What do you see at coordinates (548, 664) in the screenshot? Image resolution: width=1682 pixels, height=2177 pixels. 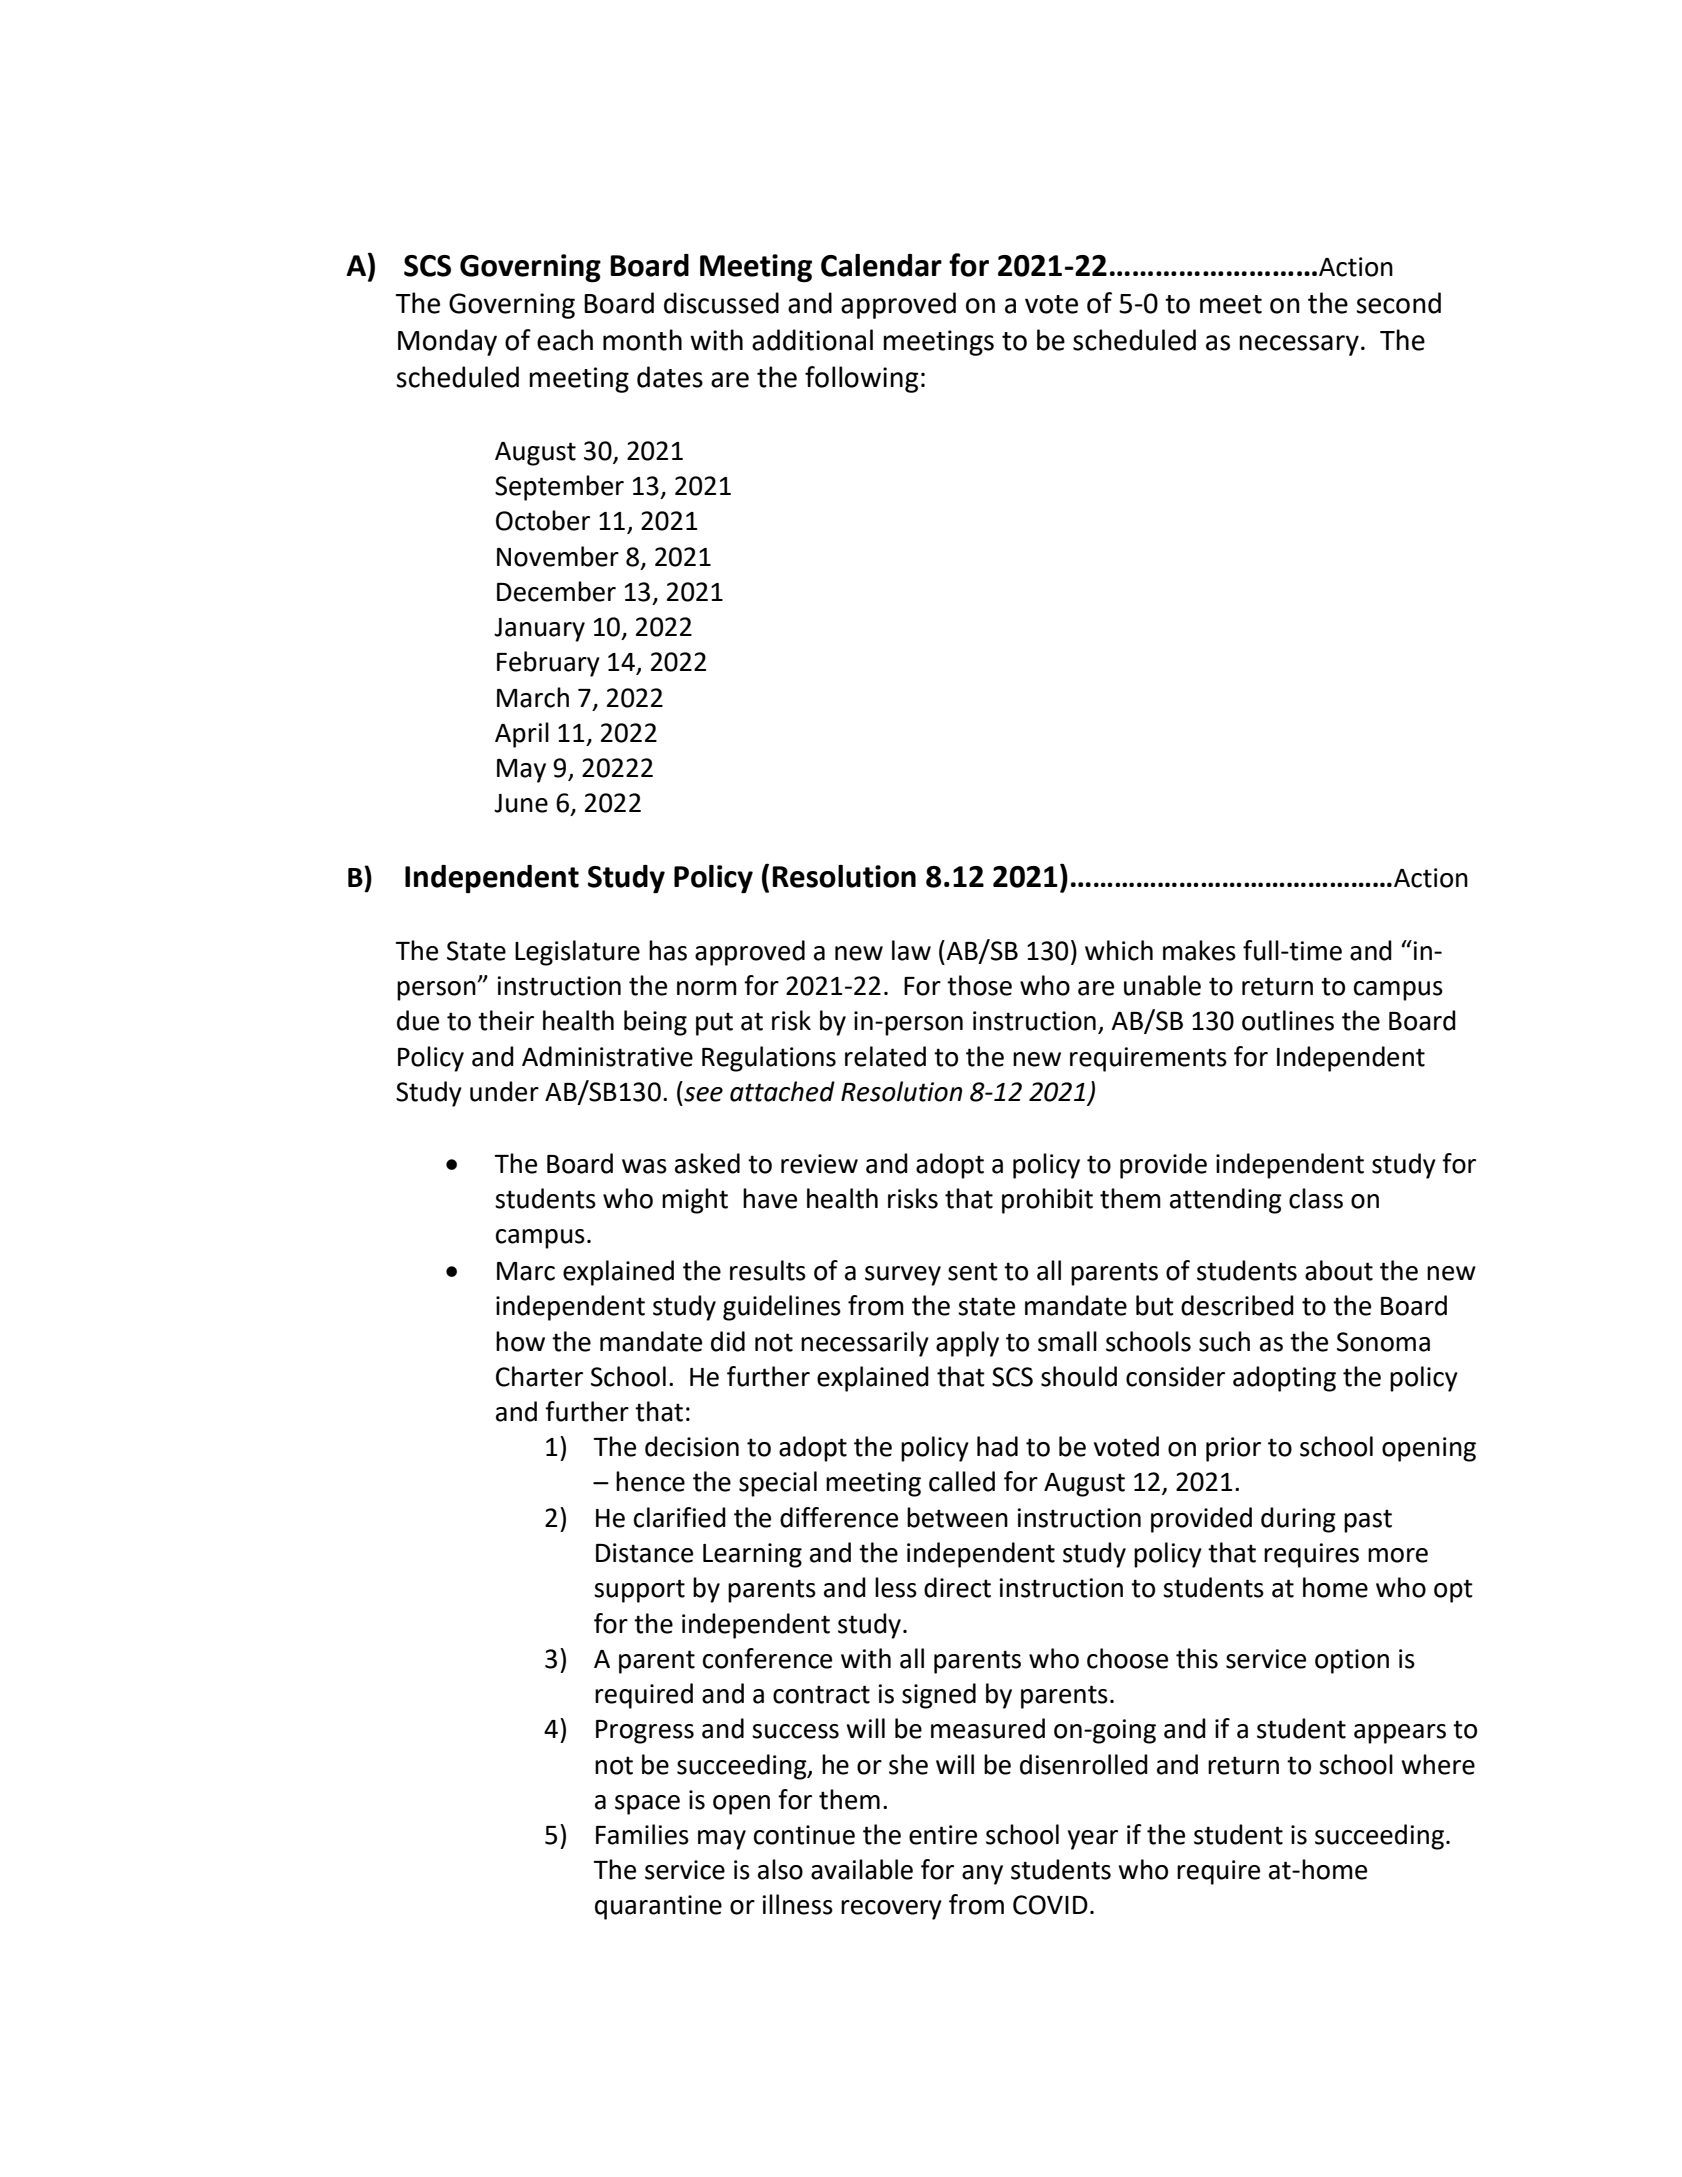 I see `February` at bounding box center [548, 664].
